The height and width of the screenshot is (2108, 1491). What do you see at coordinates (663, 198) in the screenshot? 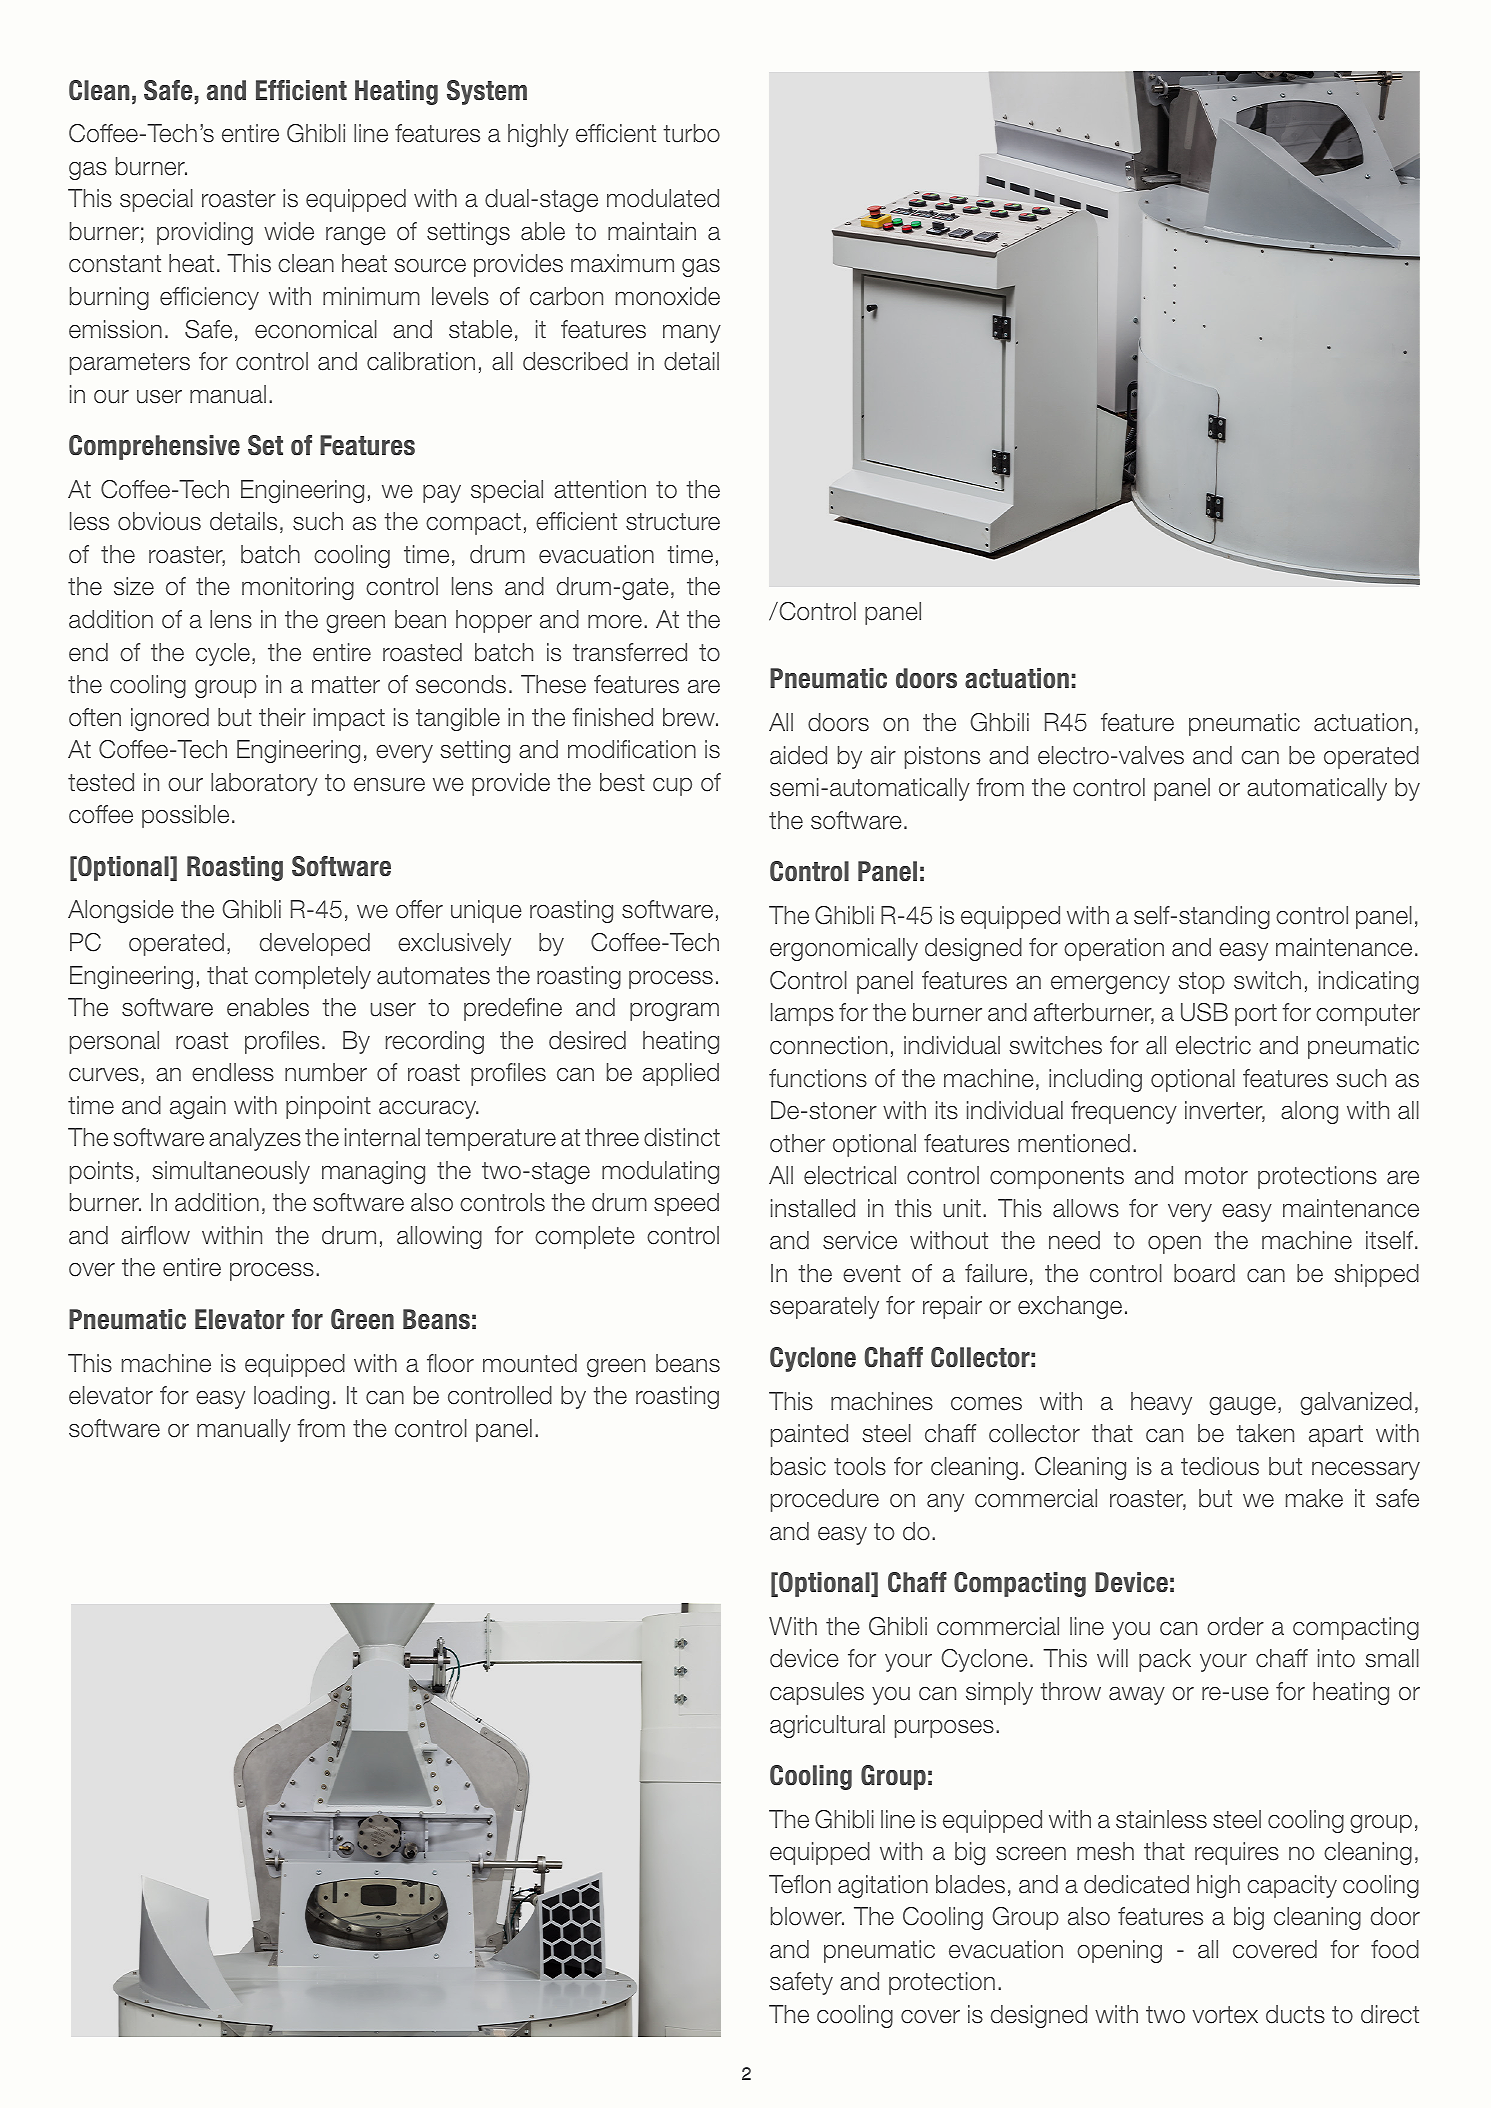
I see `modulated` at bounding box center [663, 198].
